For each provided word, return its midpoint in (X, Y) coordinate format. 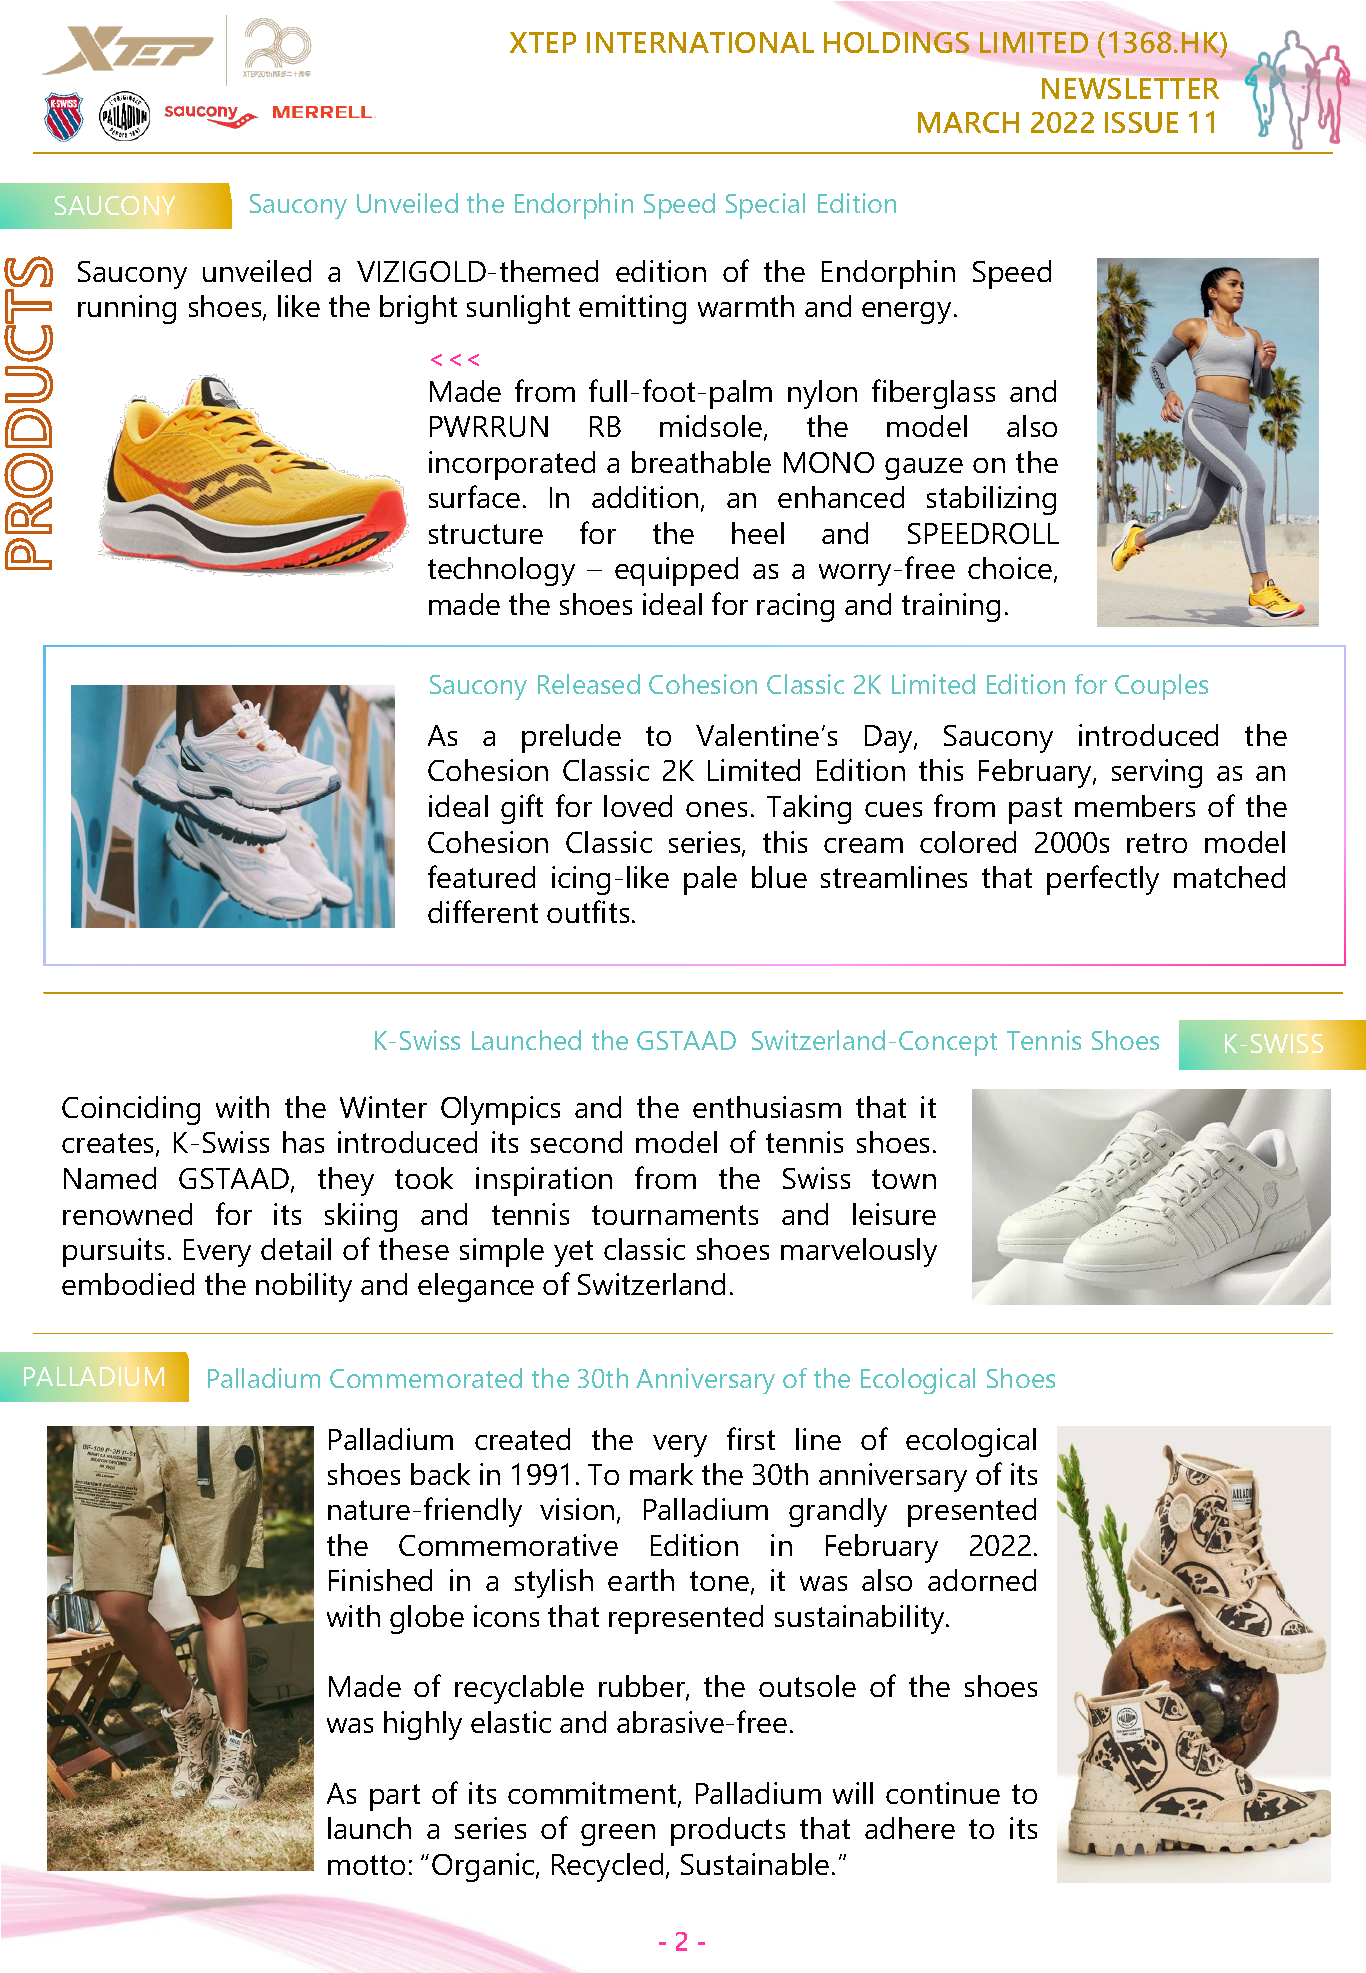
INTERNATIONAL (700, 42)
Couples (1161, 687)
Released (589, 684)
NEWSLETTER (1130, 88)
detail (296, 1249)
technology (501, 571)
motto (366, 1865)
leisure (894, 1214)
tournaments (675, 1215)
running (127, 309)
